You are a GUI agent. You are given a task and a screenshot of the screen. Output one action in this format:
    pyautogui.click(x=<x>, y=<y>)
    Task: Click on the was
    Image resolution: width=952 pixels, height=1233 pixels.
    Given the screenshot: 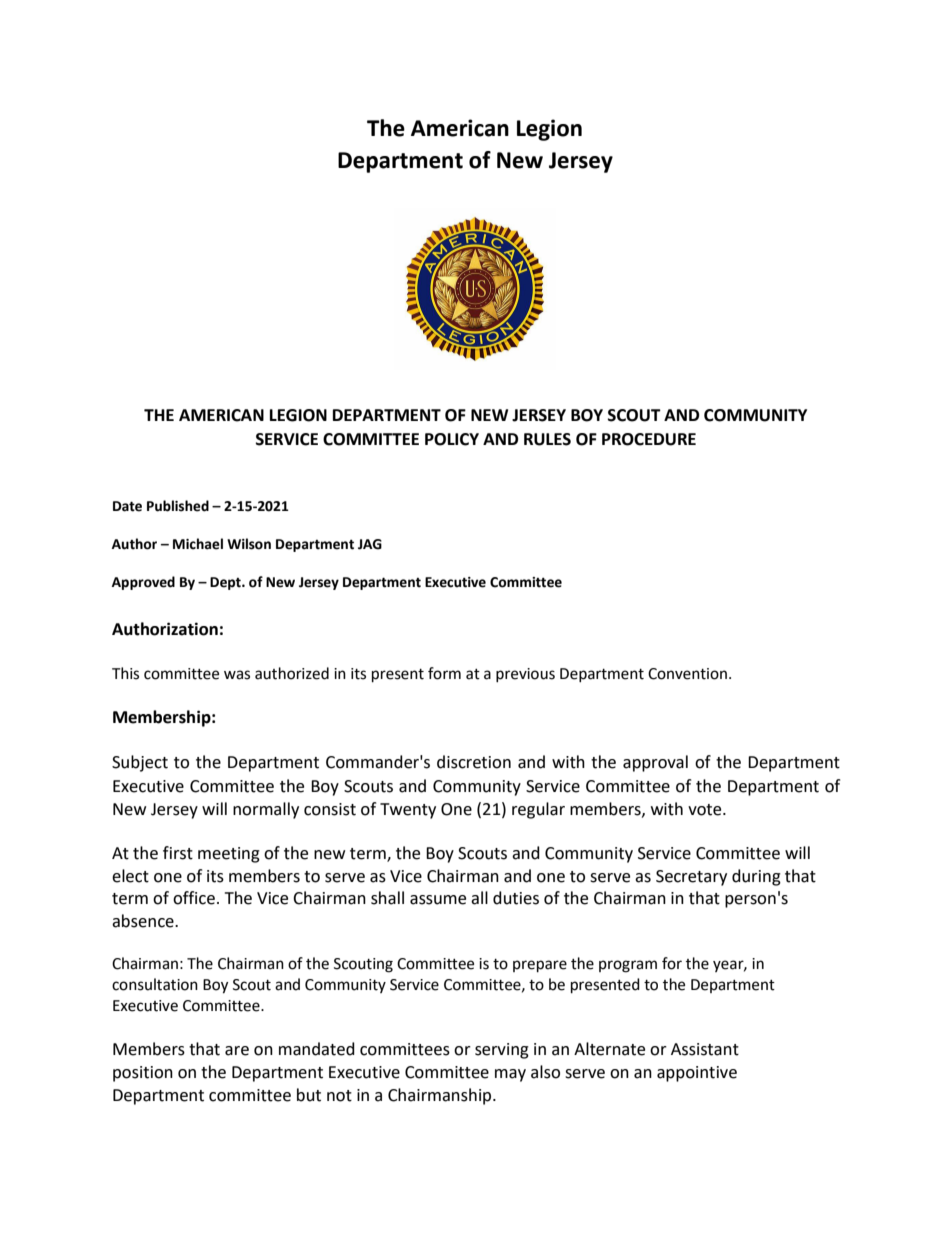 What is the action you would take?
    pyautogui.click(x=237, y=675)
